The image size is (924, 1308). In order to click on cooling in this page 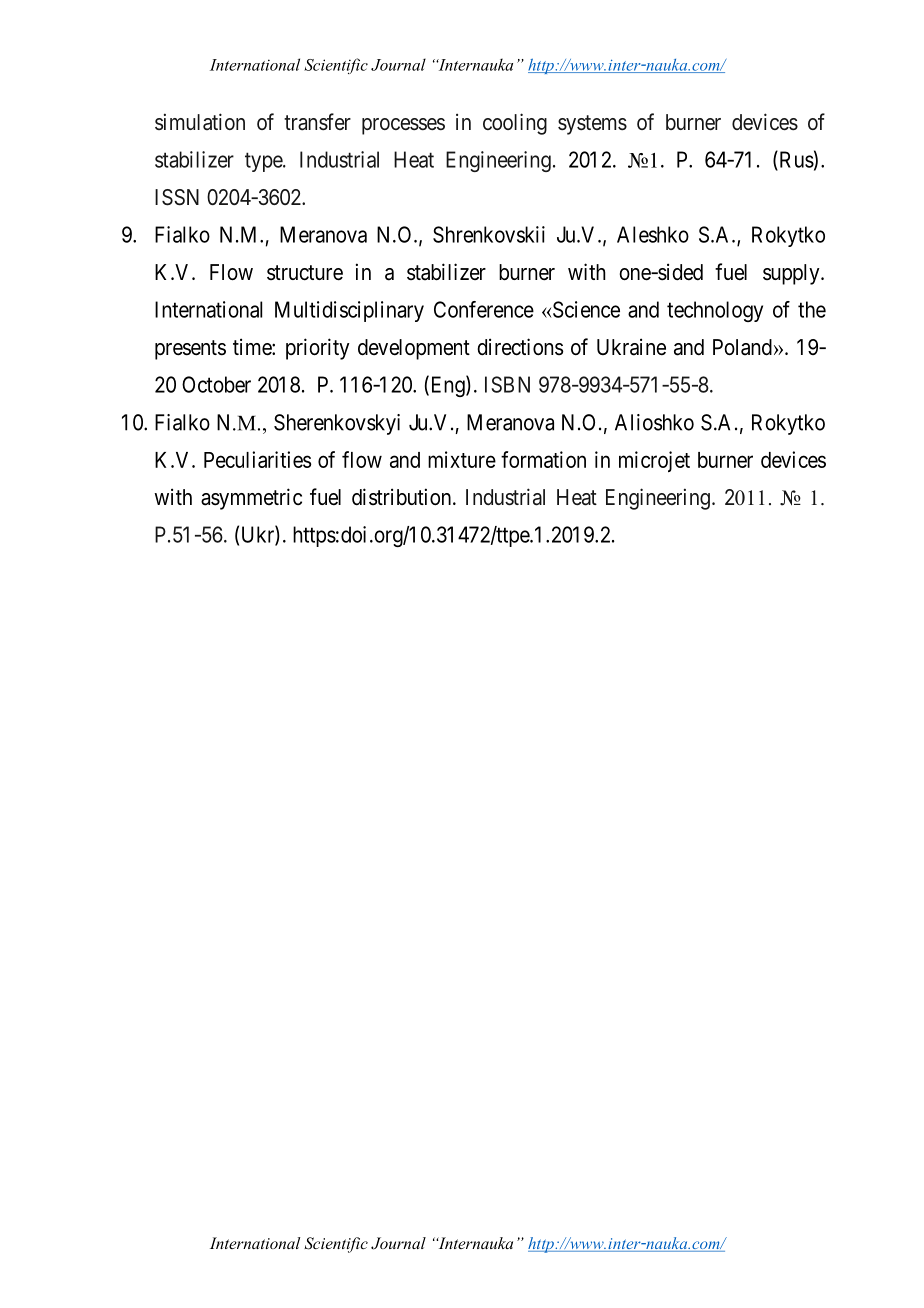, I will do `click(515, 124)`.
